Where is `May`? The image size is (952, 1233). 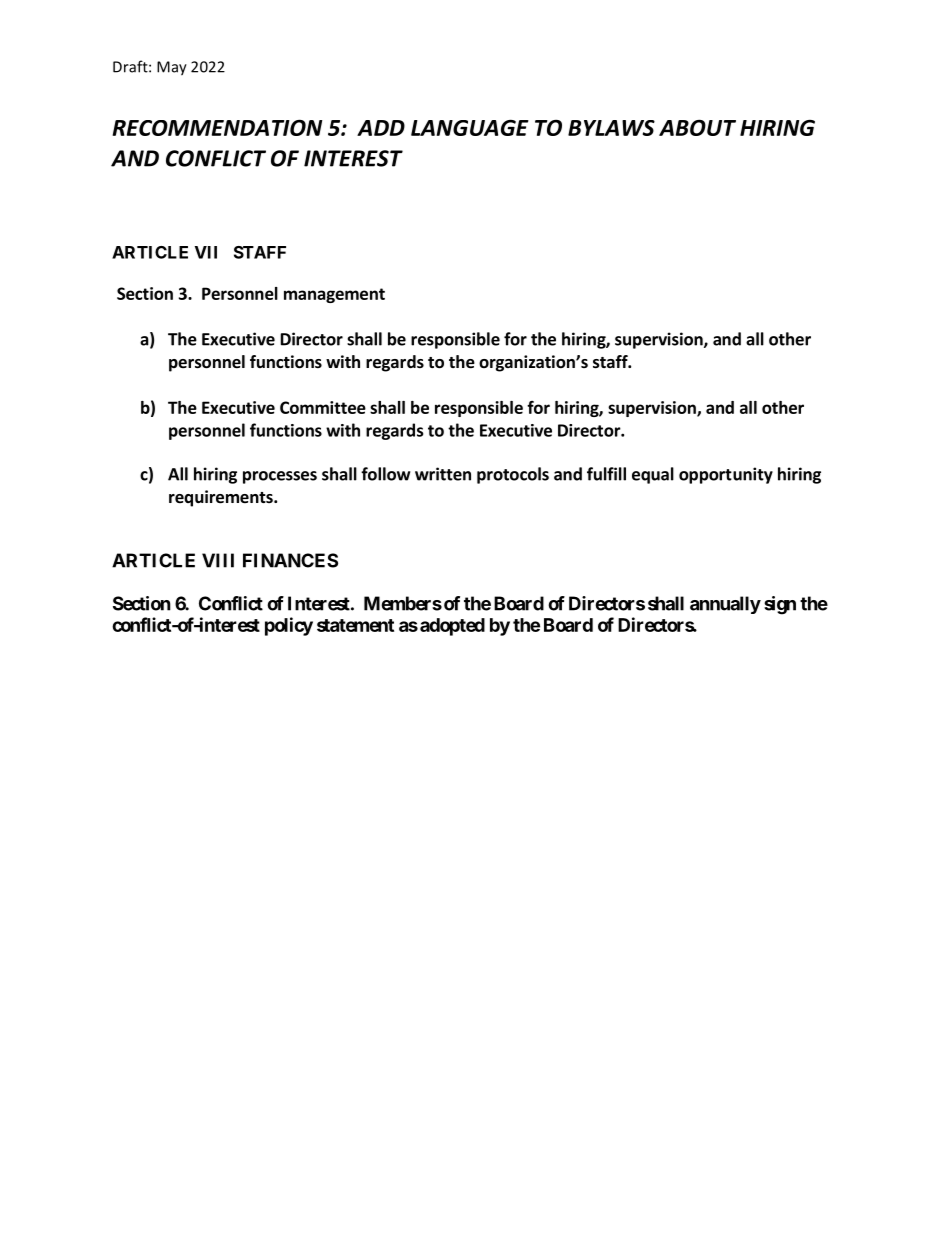
May is located at coordinates (172, 68).
